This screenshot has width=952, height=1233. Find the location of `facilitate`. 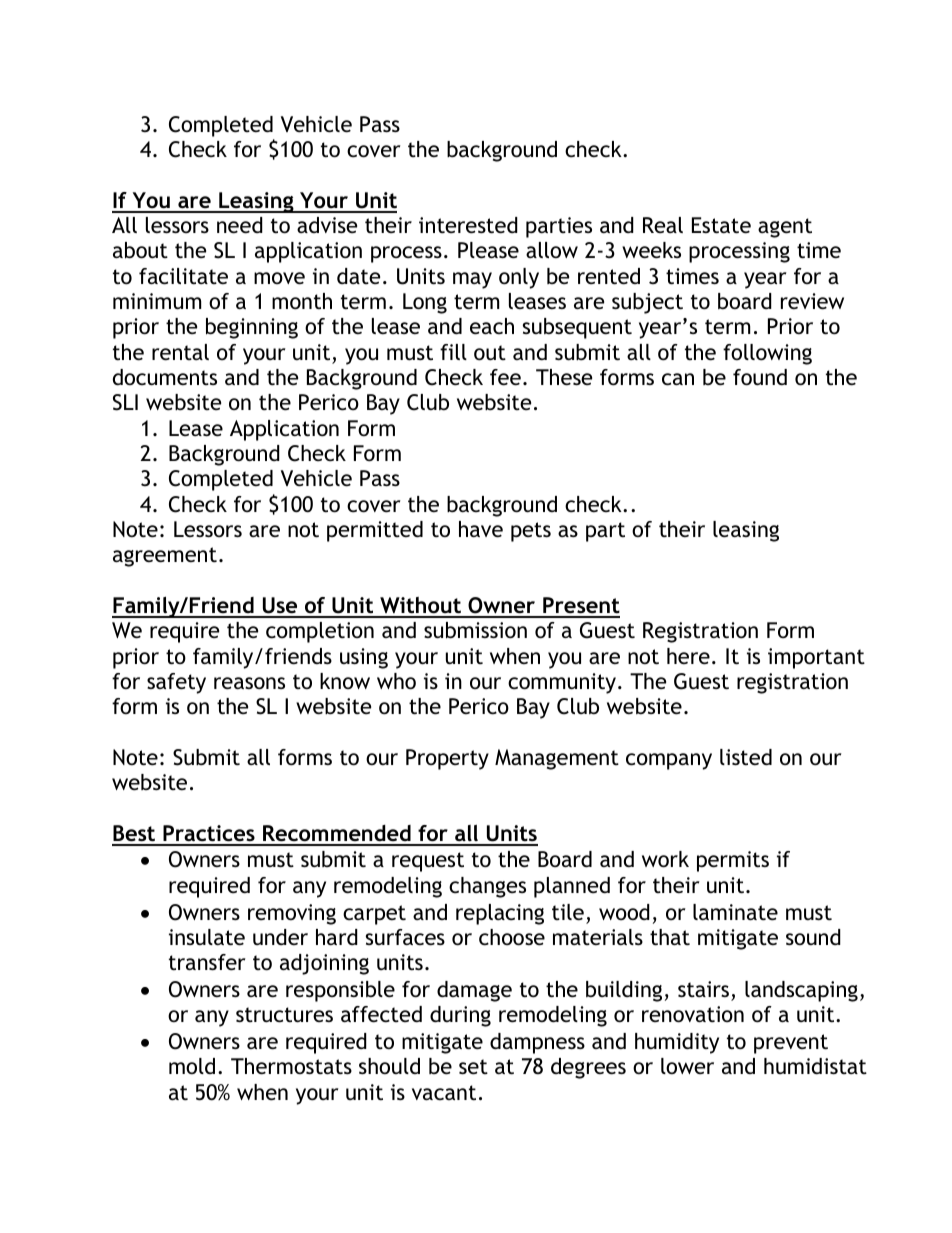

facilitate is located at coordinates (183, 276).
